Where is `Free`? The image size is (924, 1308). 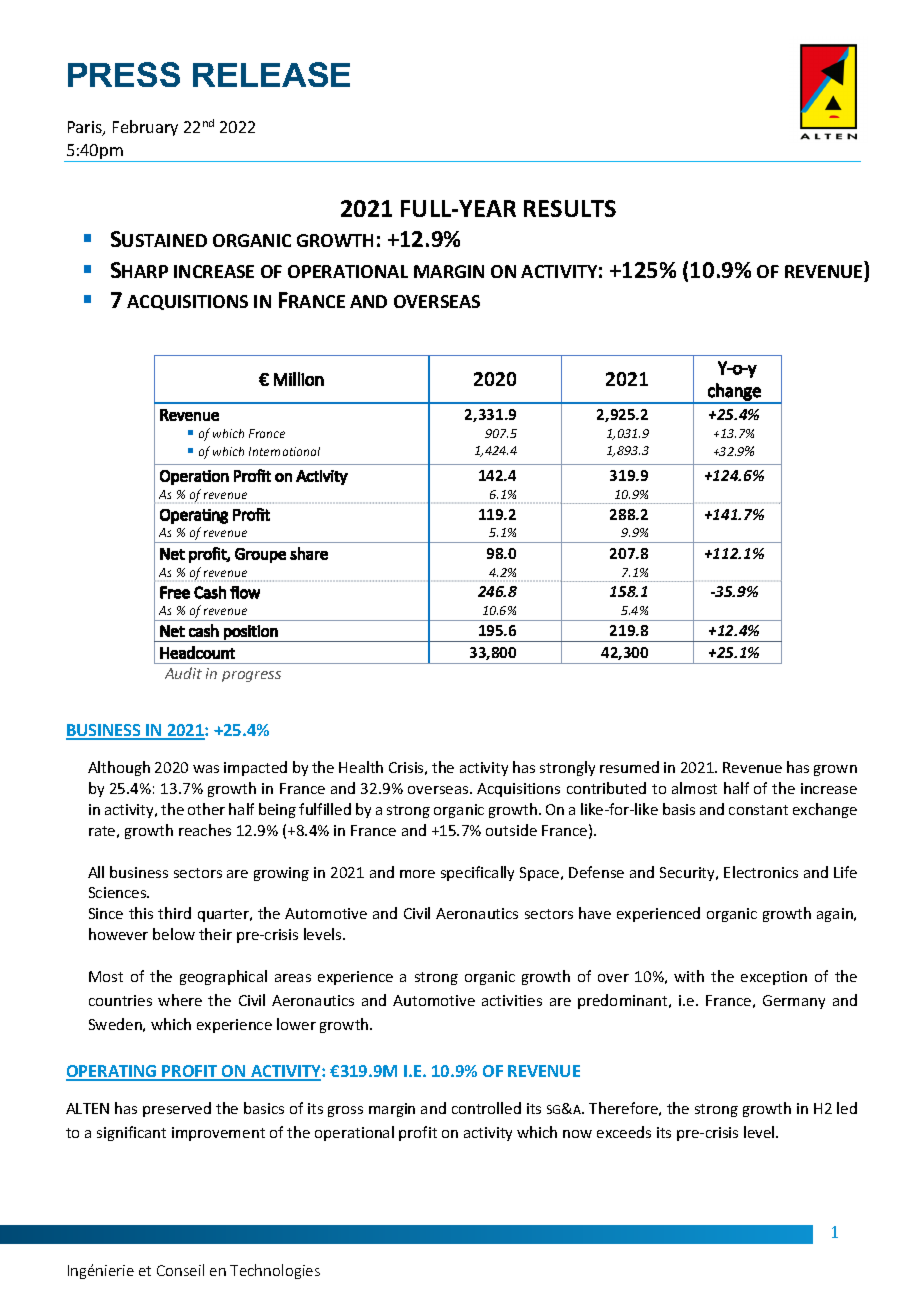 Free is located at coordinates (175, 592).
